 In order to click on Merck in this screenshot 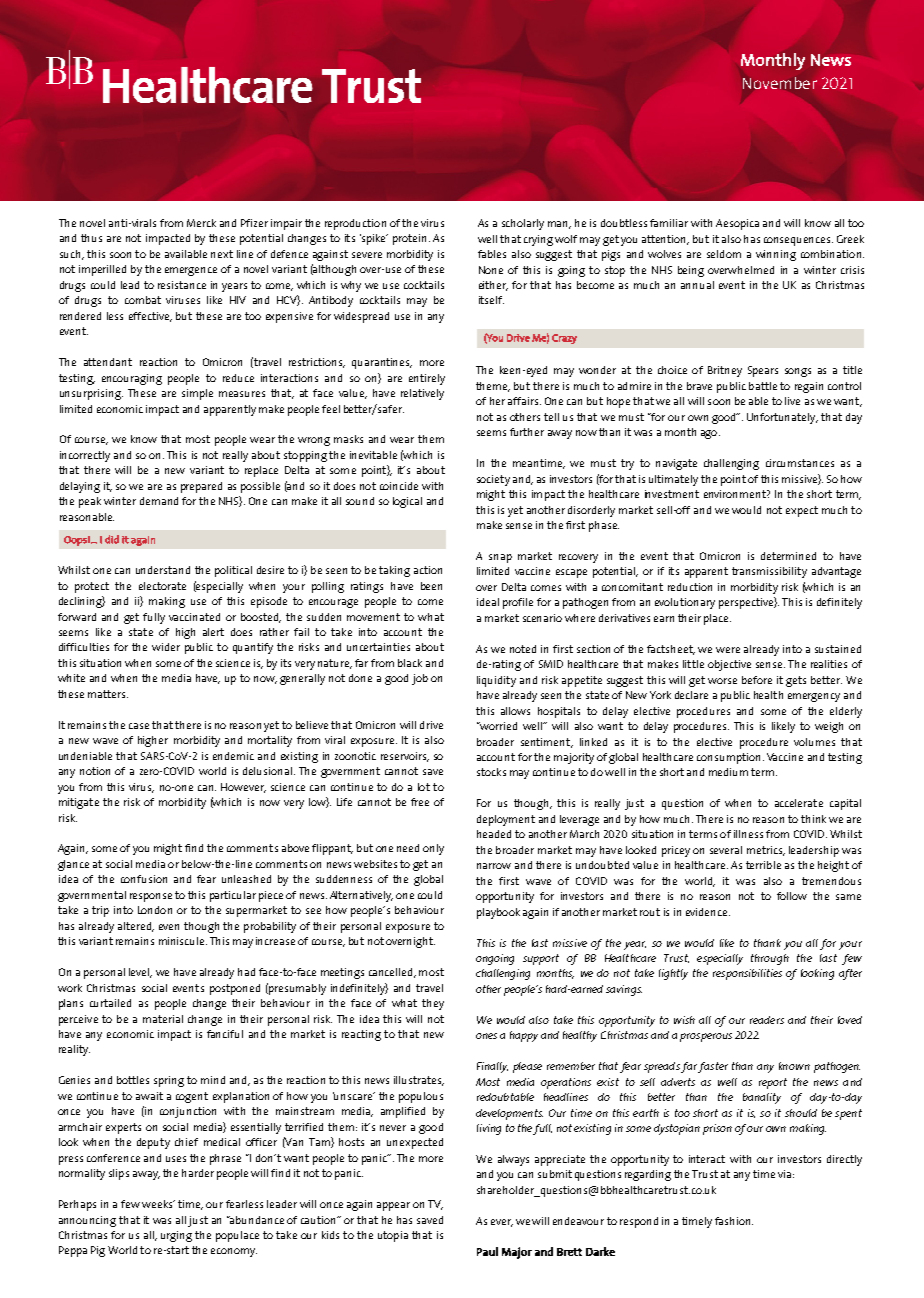, I will do `click(201, 223)`.
